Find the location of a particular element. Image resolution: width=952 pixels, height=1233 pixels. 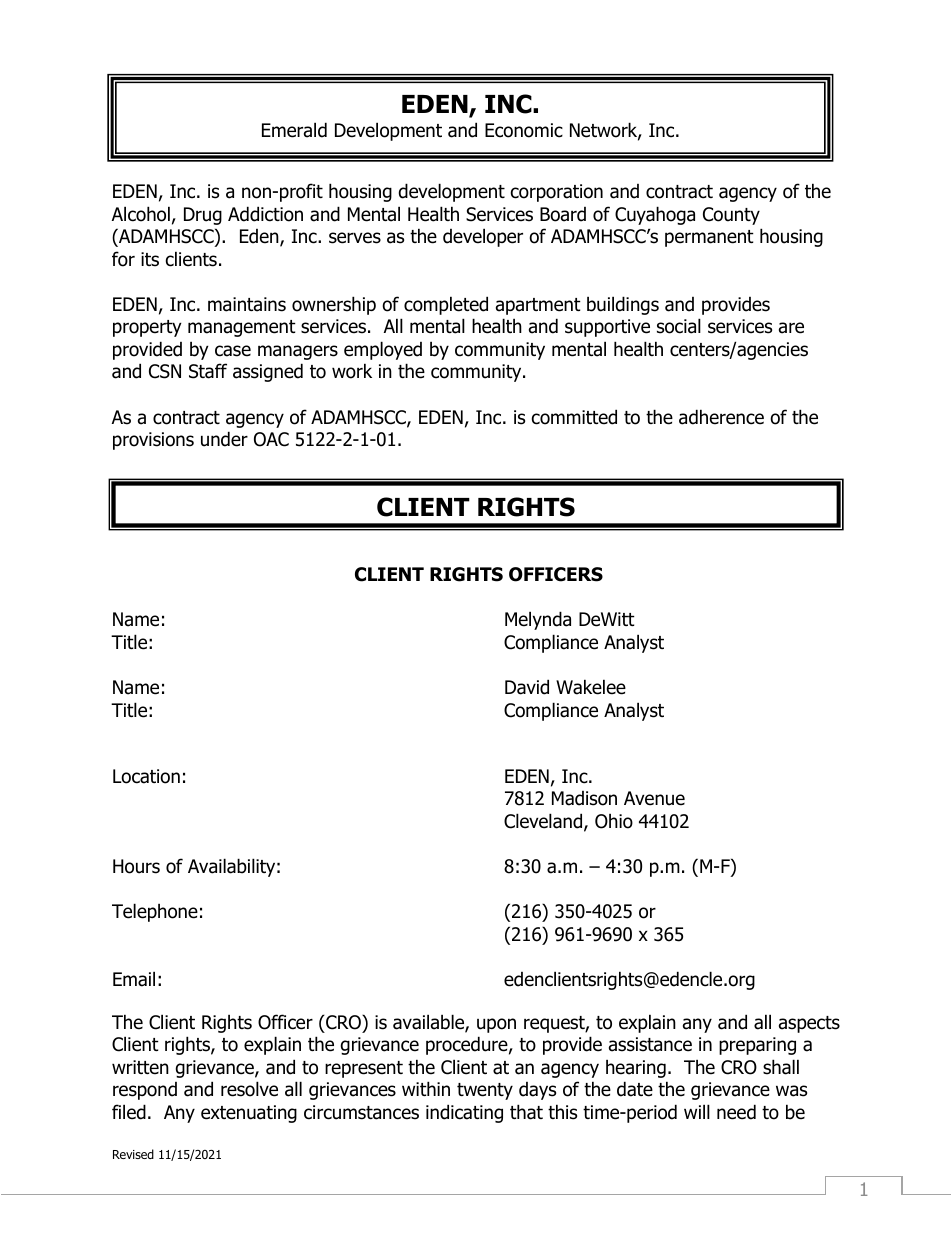

Drug is located at coordinates (203, 216).
